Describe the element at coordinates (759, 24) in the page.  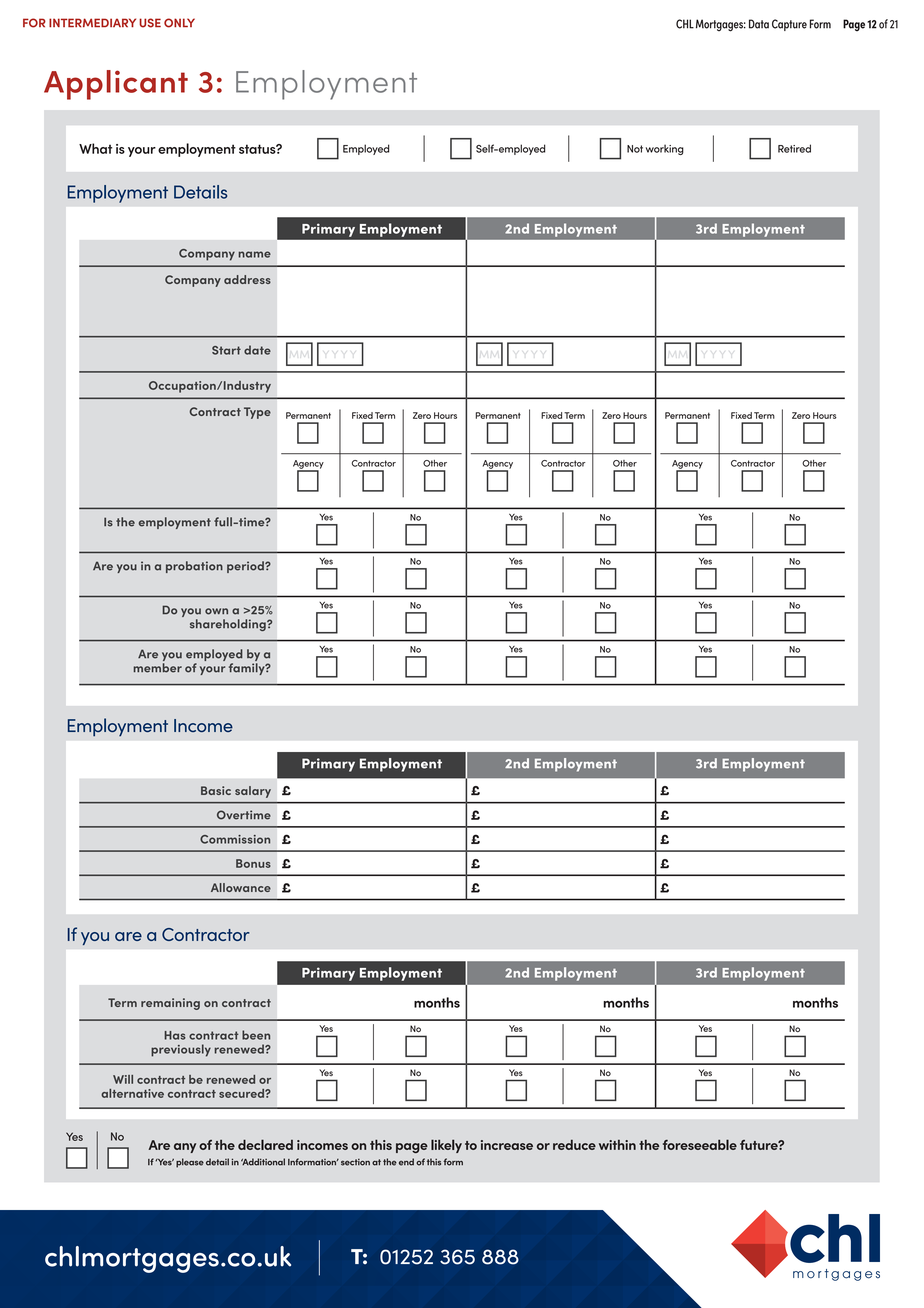
I see `Data` at that location.
